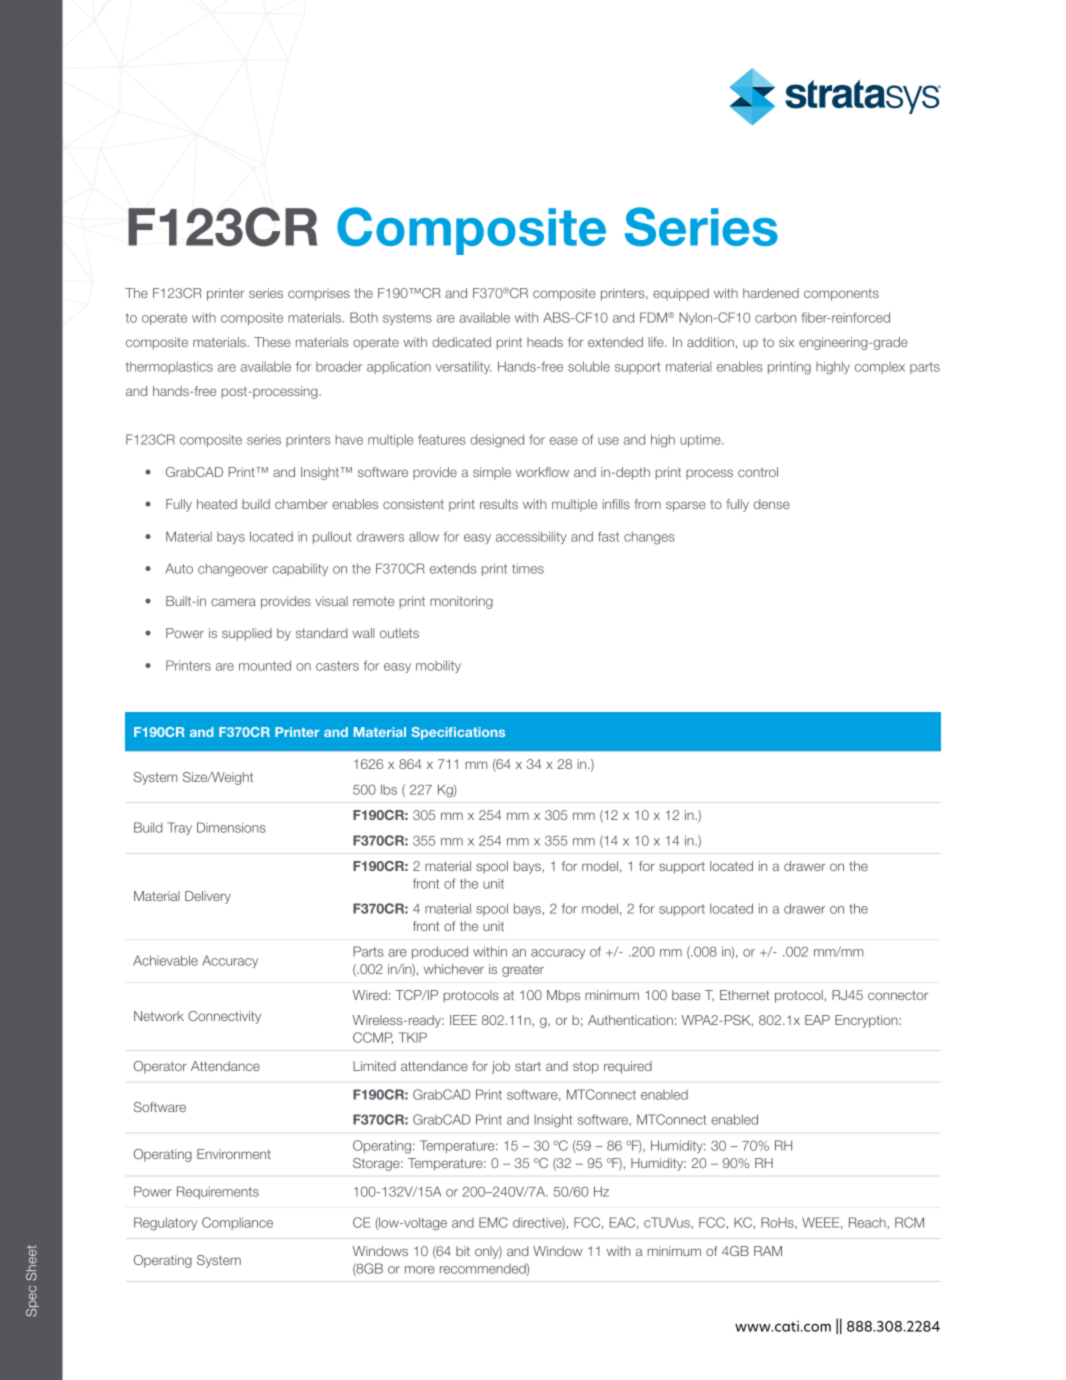  What do you see at coordinates (771, 504) in the page?
I see `dense` at bounding box center [771, 504].
